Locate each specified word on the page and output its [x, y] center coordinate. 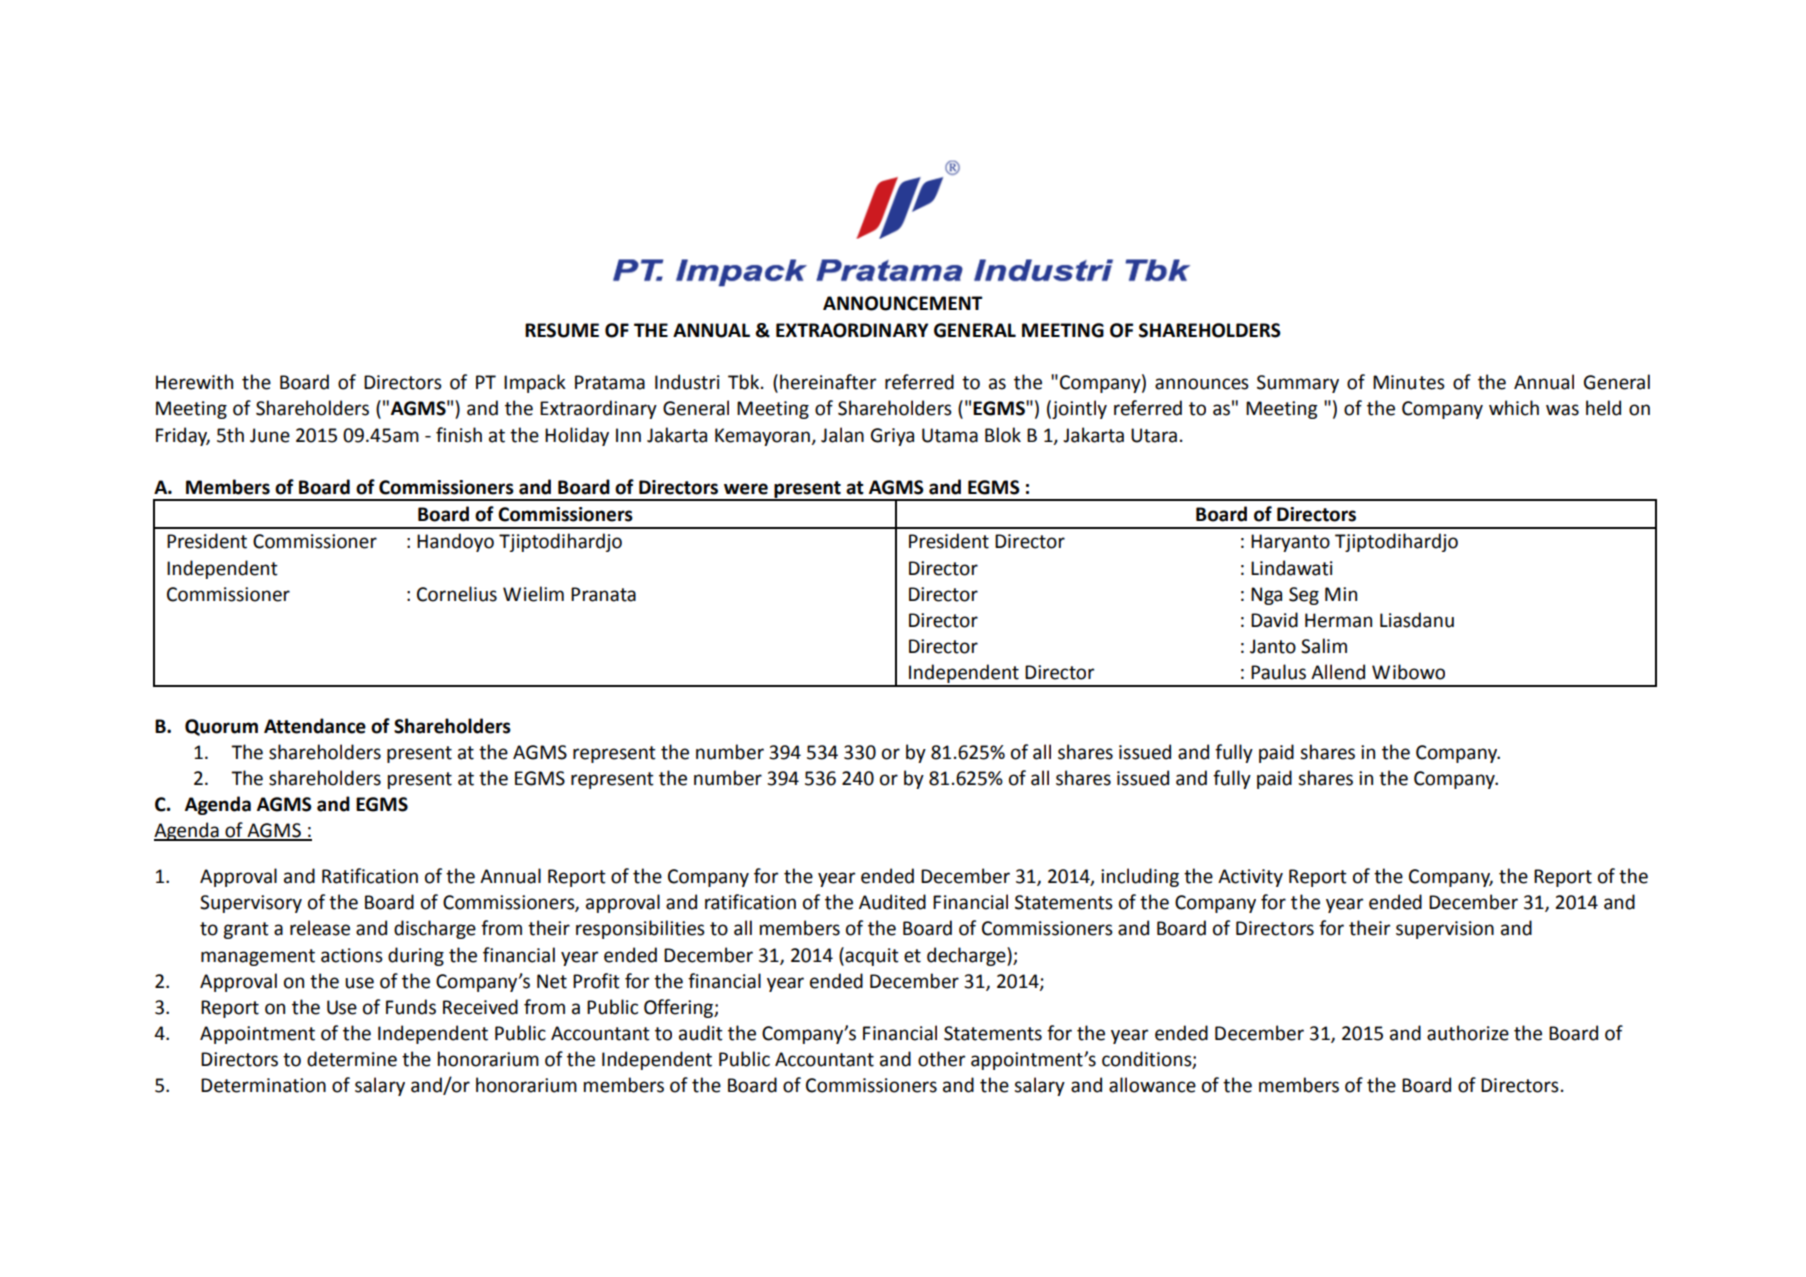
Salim [1324, 646]
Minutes [1409, 382]
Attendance [315, 726]
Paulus [1278, 672]
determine [352, 1059]
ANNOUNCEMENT [903, 303]
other [941, 1059]
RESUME [562, 330]
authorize [1468, 1033]
